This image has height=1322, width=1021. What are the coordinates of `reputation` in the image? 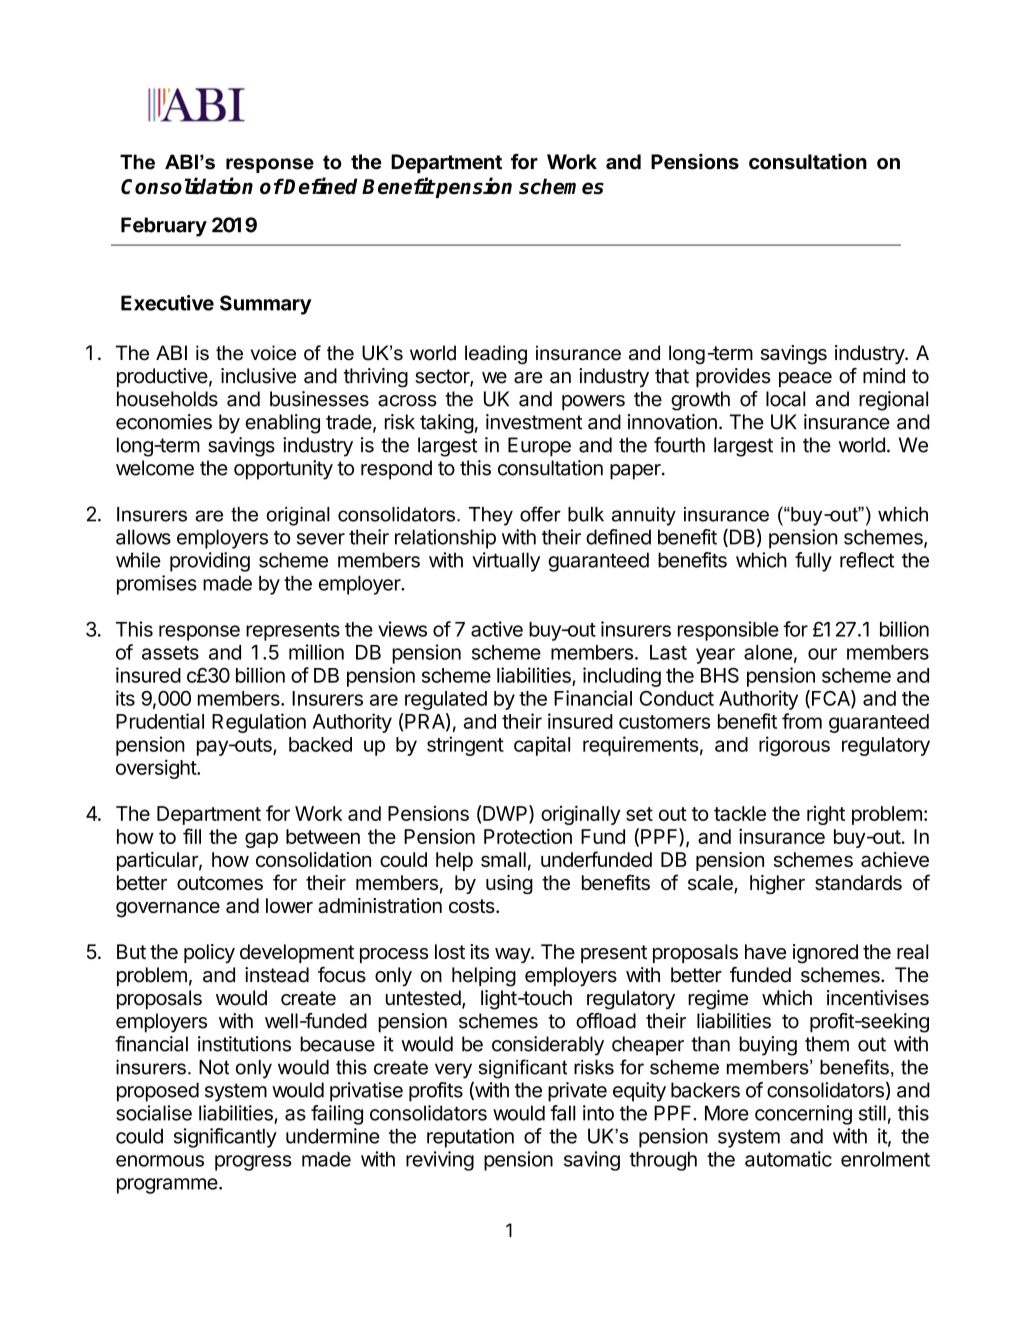 It's located at (470, 1138).
